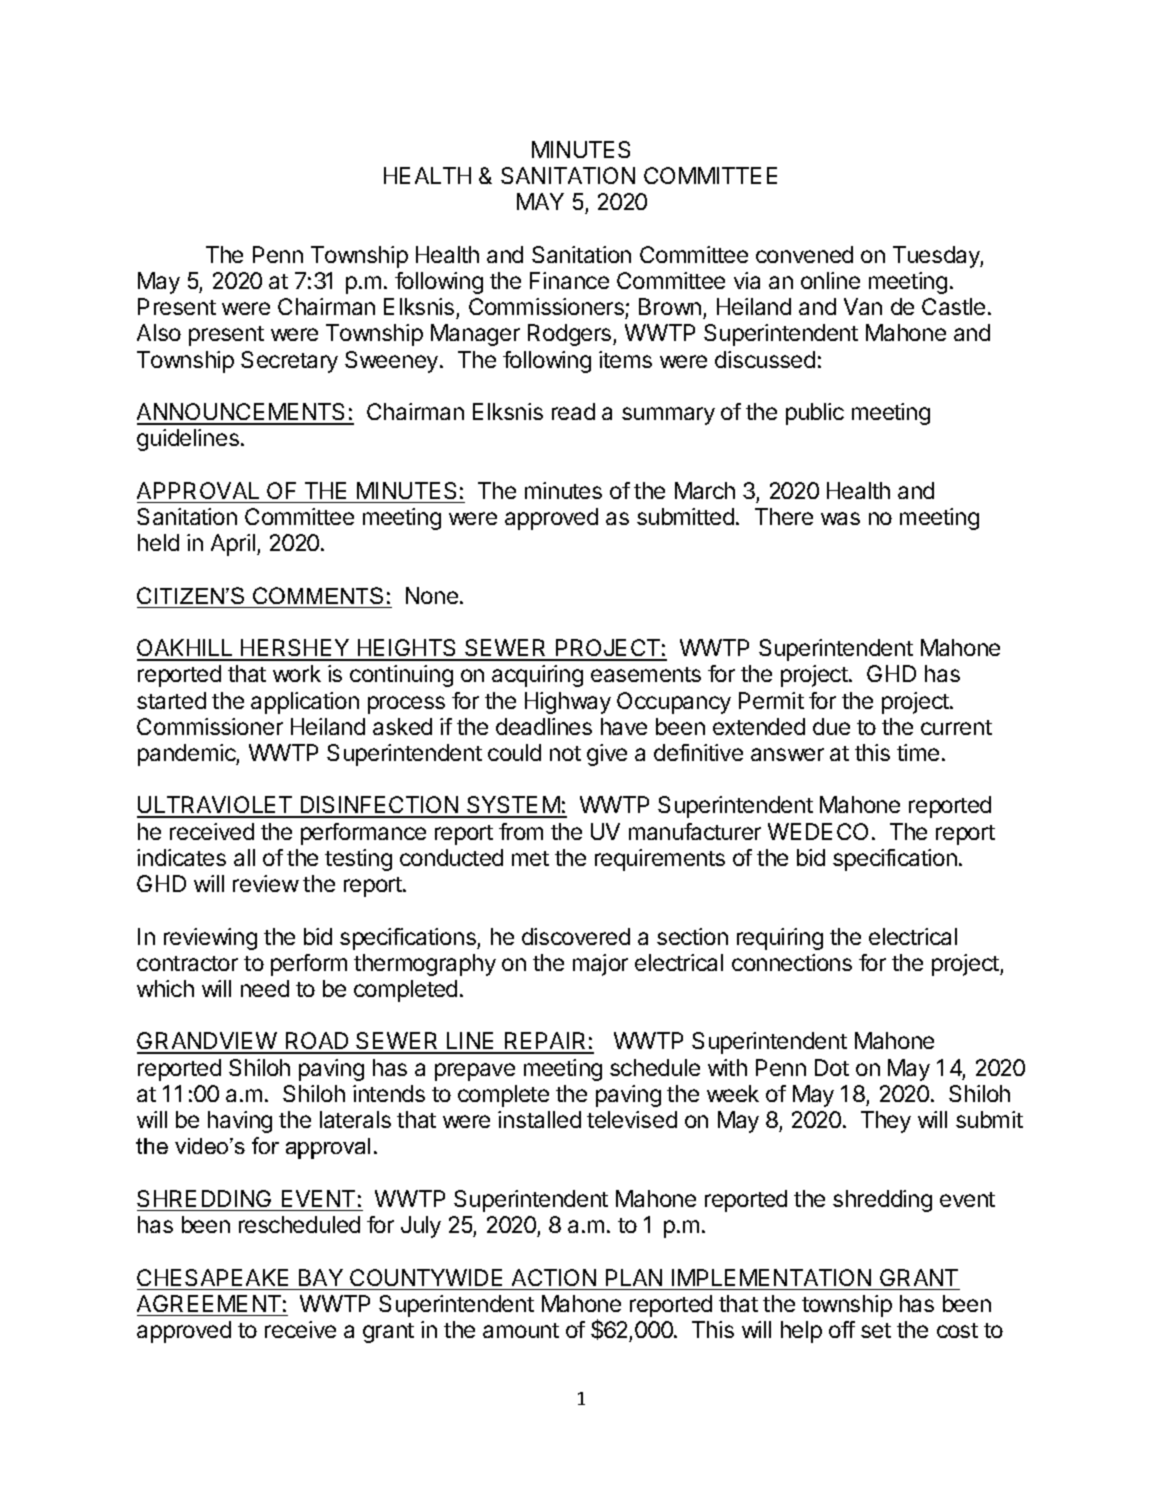 The height and width of the screenshot is (1505, 1163). What do you see at coordinates (318, 595) in the screenshot?
I see `COMMENTS` at bounding box center [318, 595].
